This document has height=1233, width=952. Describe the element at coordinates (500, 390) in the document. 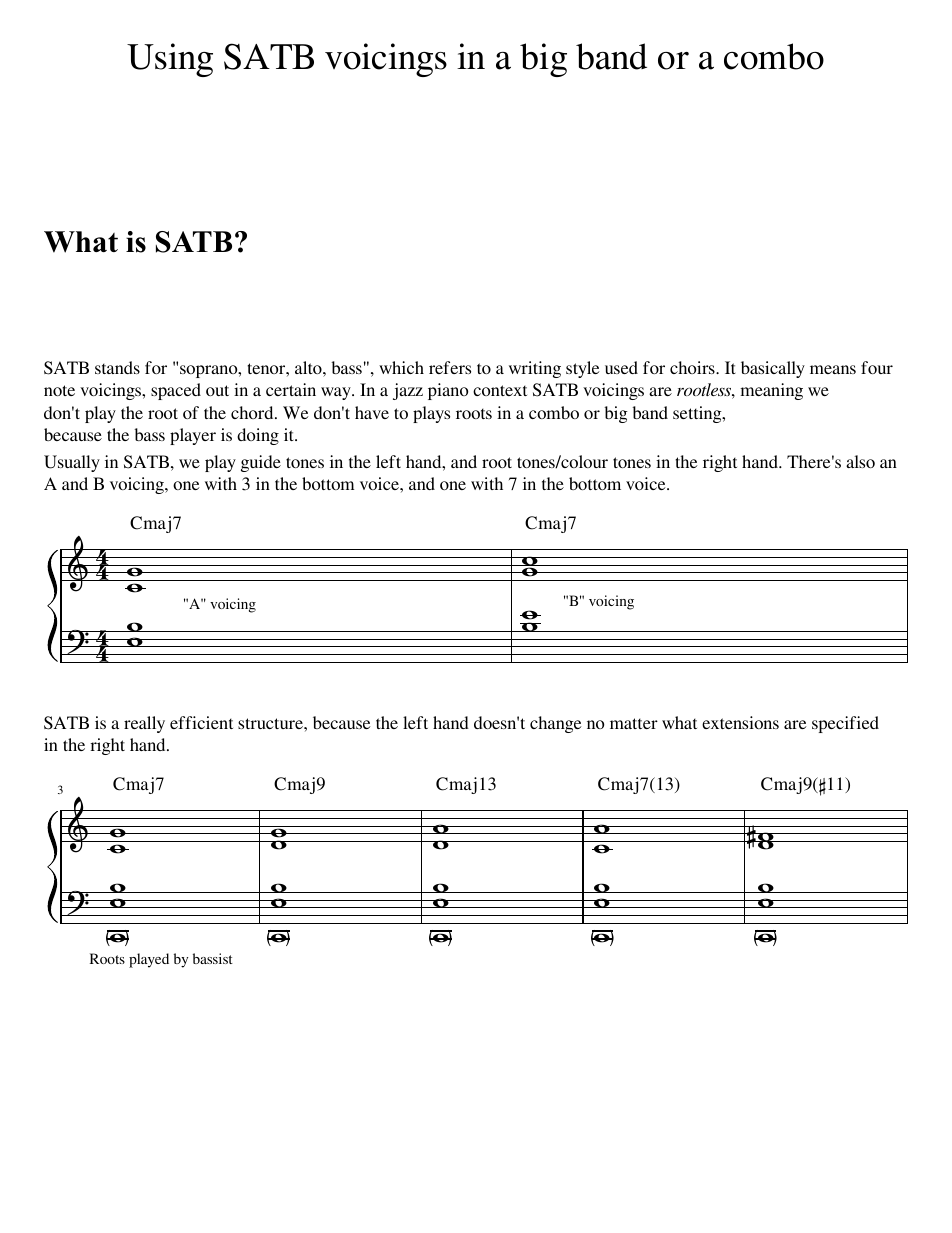

I see `context` at that location.
